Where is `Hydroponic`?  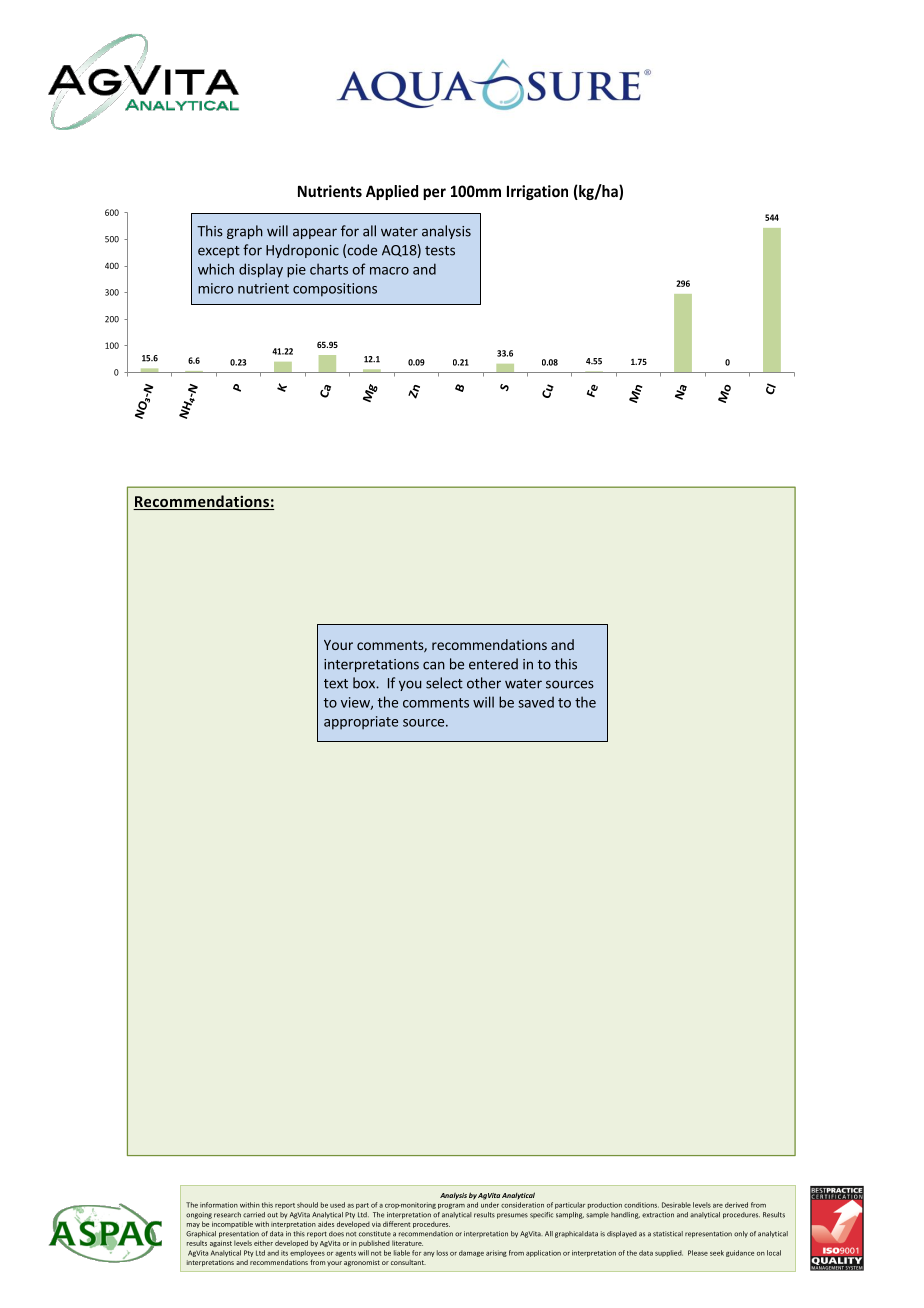 Hydroponic is located at coordinates (302, 251).
